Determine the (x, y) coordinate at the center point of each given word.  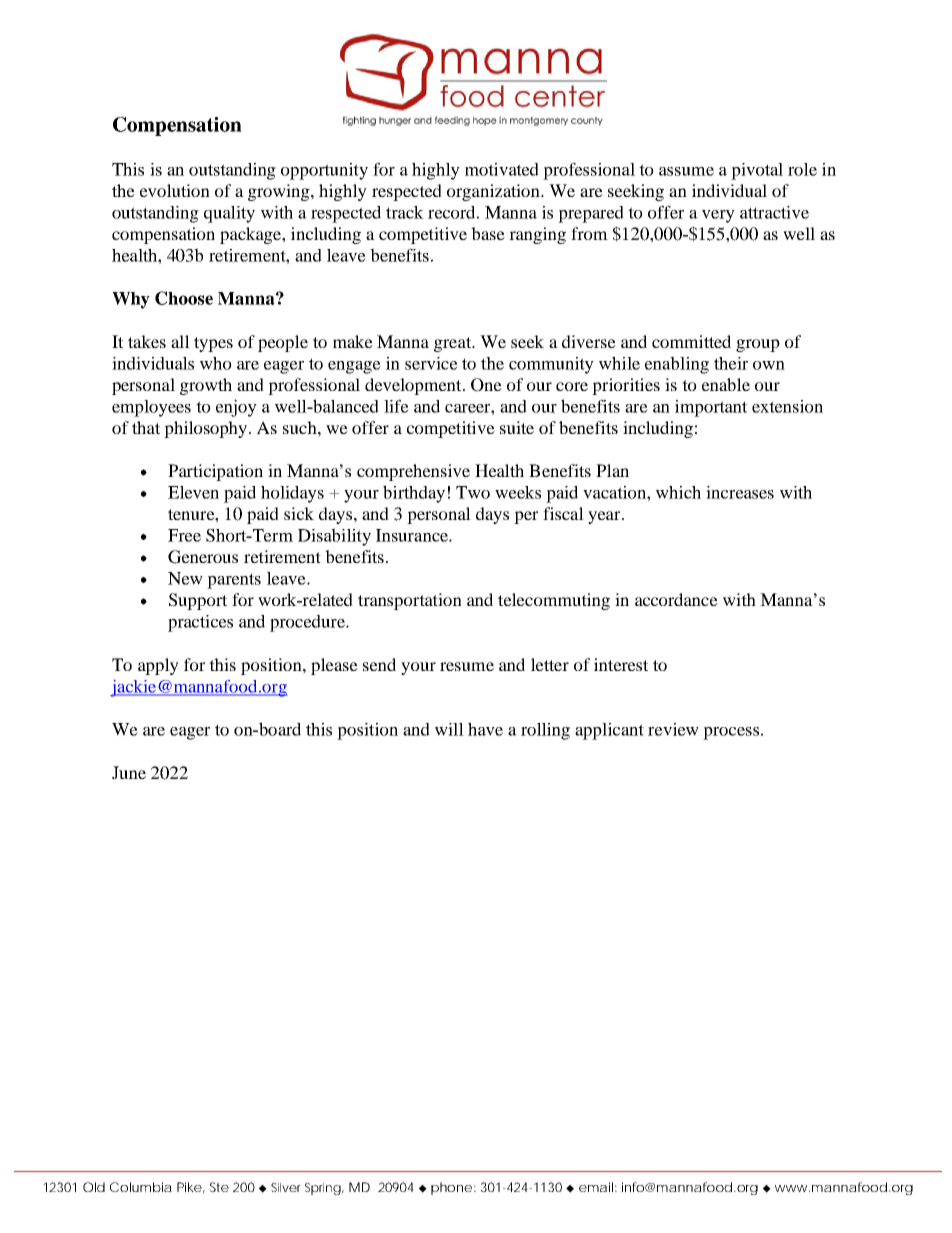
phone (451, 1188)
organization (494, 192)
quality (229, 214)
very (718, 216)
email (596, 1187)
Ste (219, 1187)
